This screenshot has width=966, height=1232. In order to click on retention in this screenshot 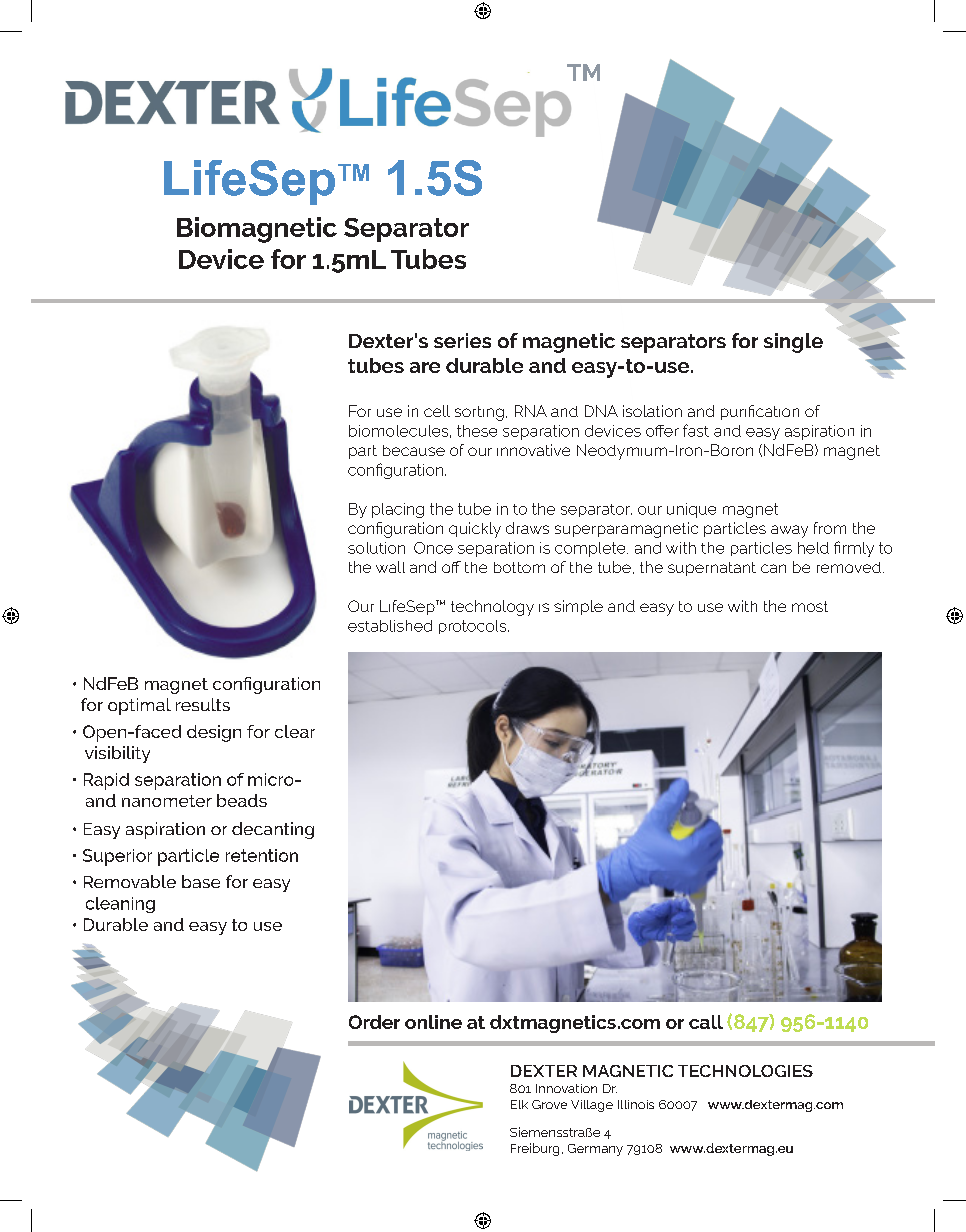, I will do `click(262, 855)`.
